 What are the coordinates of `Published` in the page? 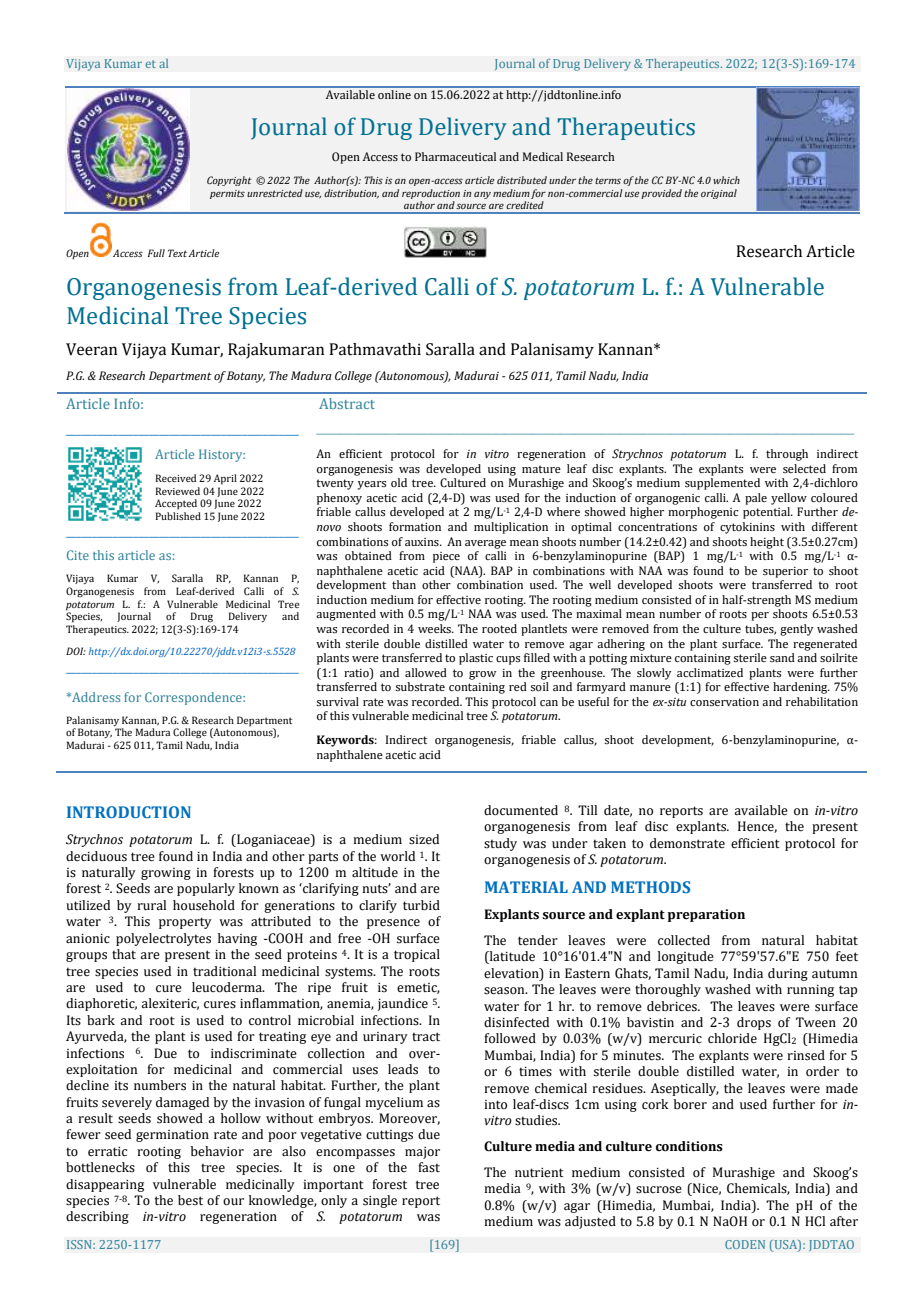 It's located at (178, 516).
